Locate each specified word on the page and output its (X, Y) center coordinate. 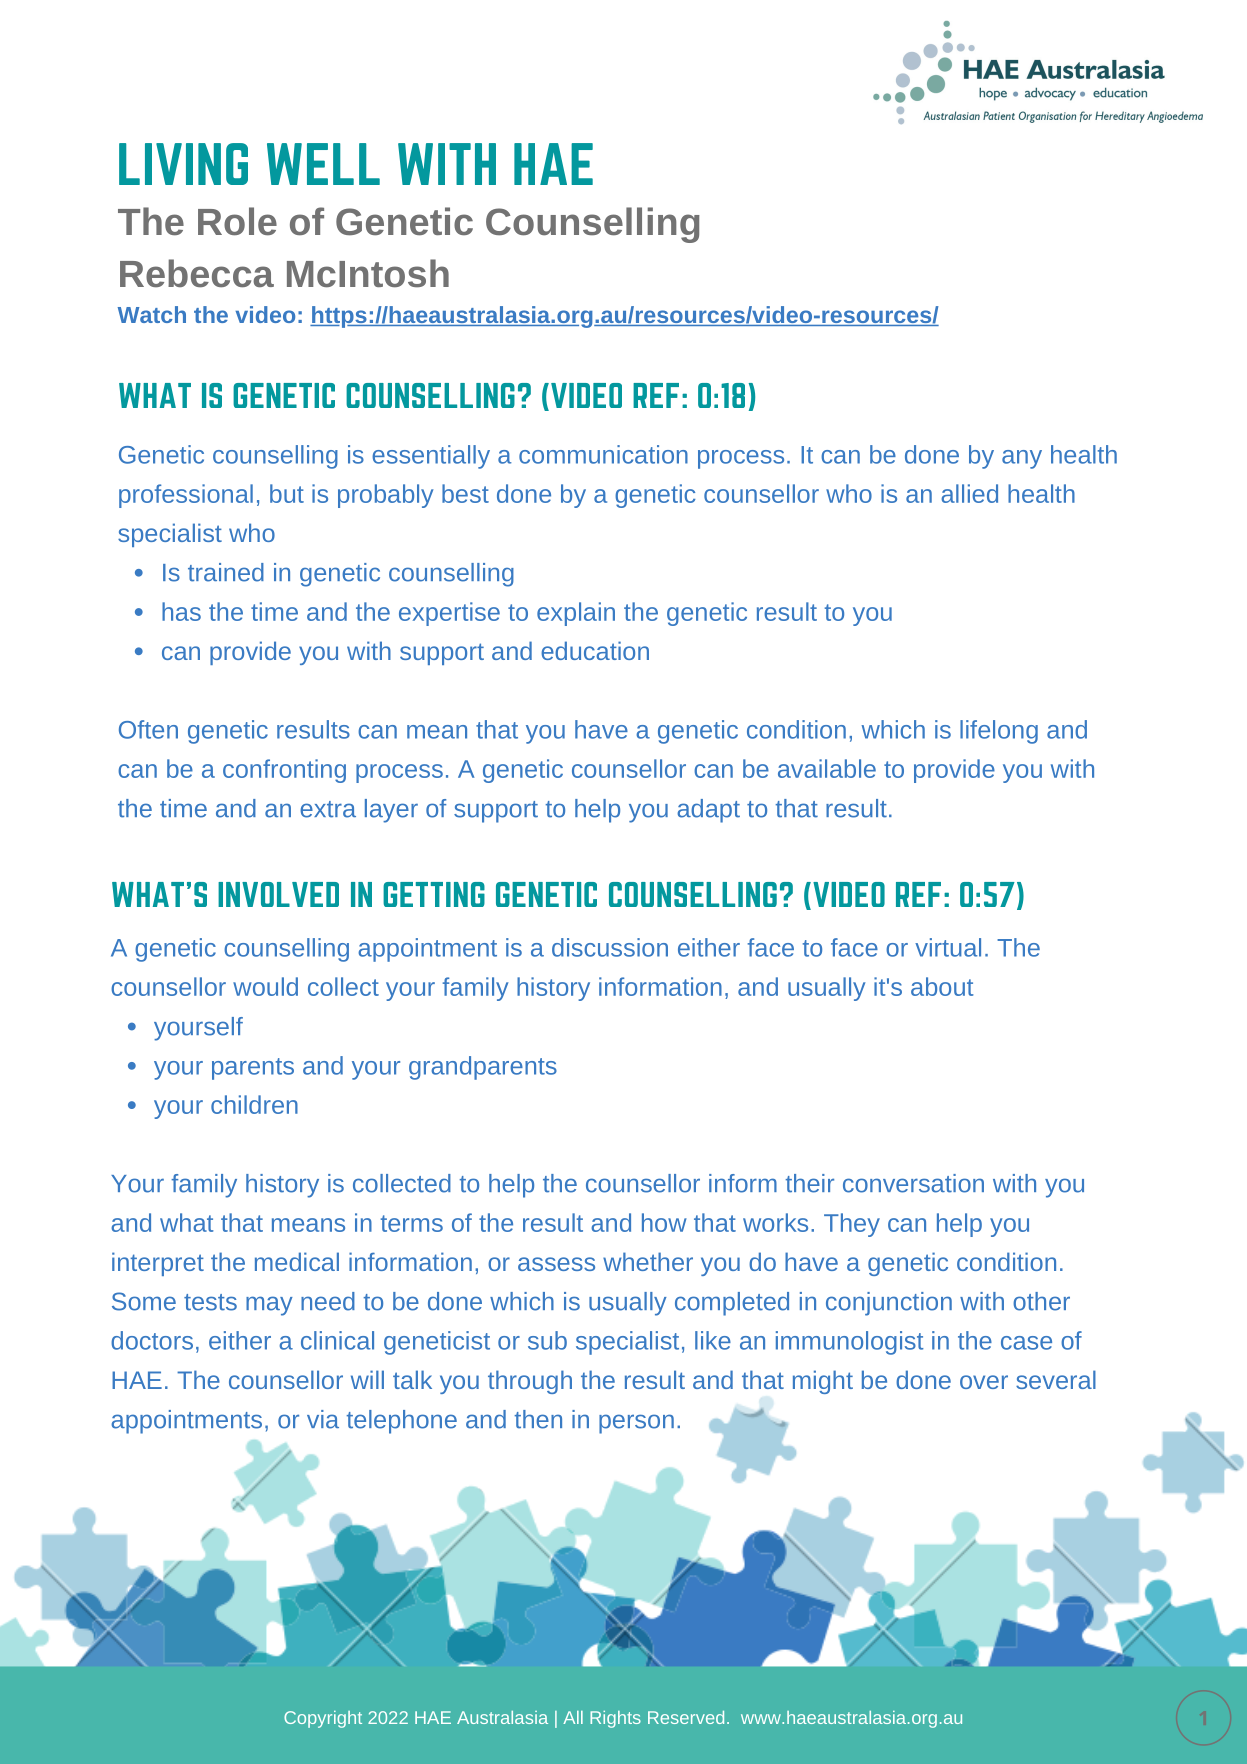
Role (237, 221)
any (1022, 459)
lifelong (999, 732)
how (664, 1222)
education (595, 650)
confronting (284, 771)
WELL (323, 164)
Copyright (323, 1719)
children (254, 1104)
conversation (913, 1183)
